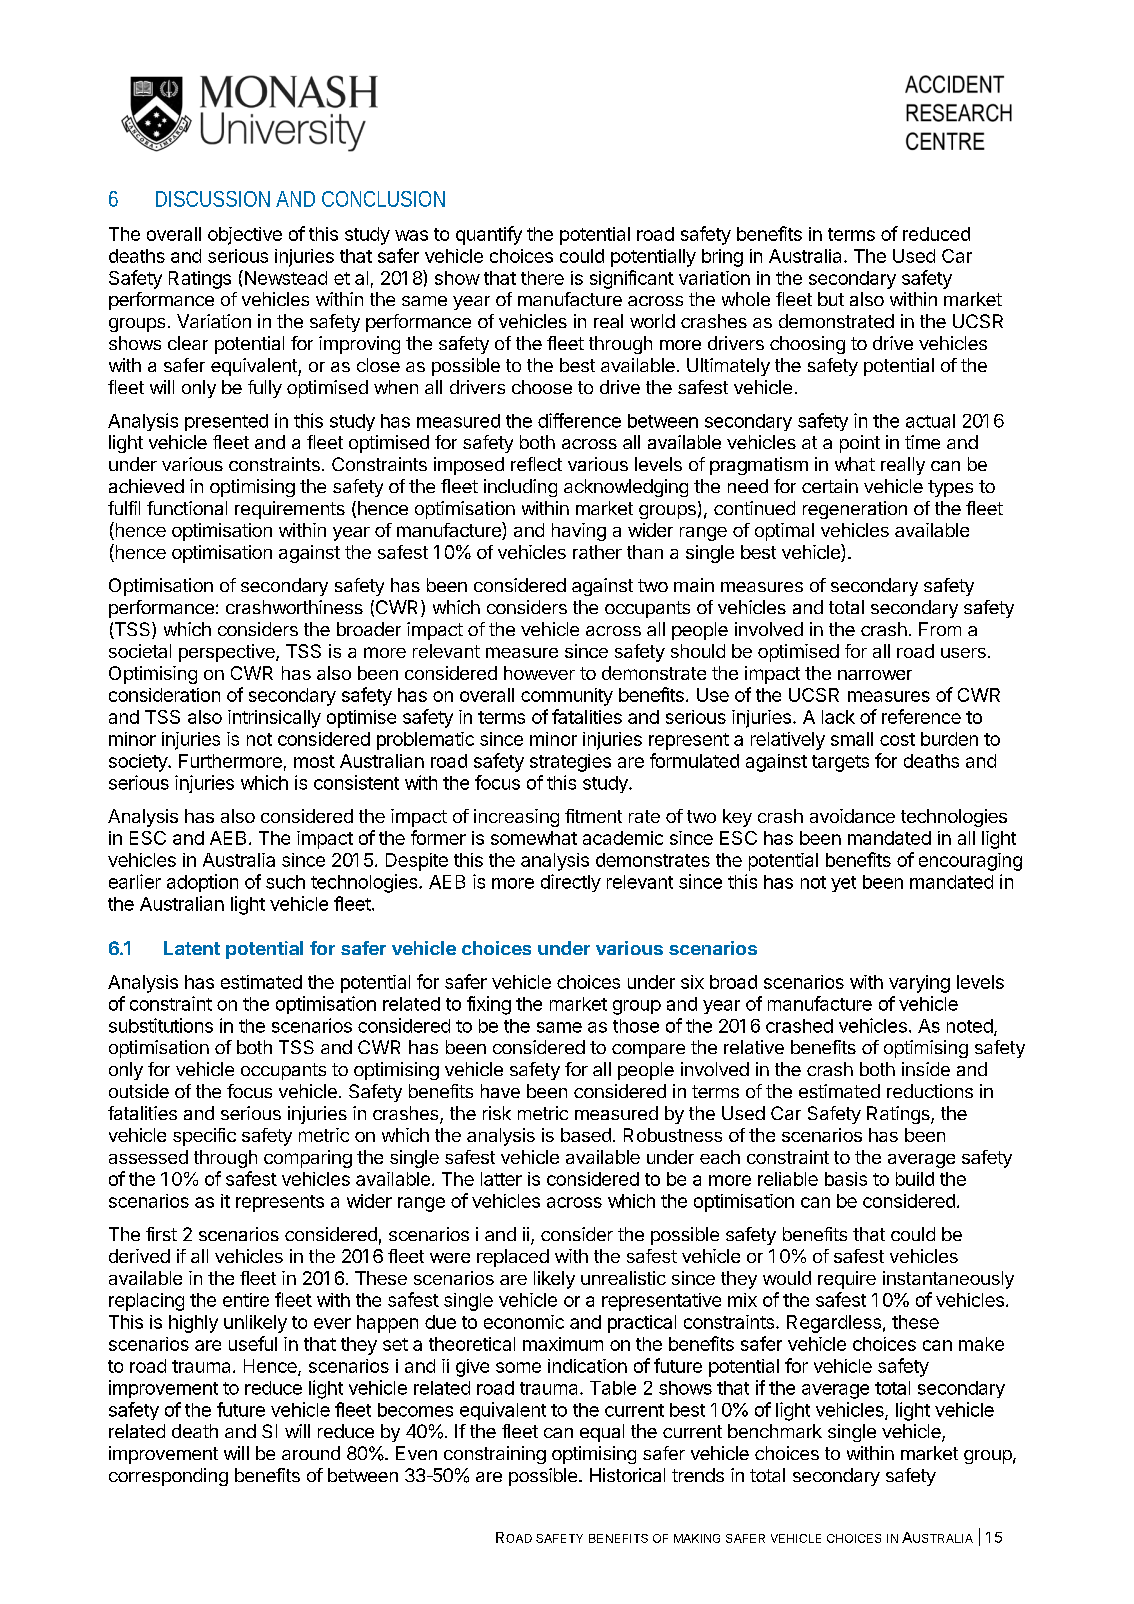  Describe the element at coordinates (627, 1475) in the image. I see `Historical` at that location.
